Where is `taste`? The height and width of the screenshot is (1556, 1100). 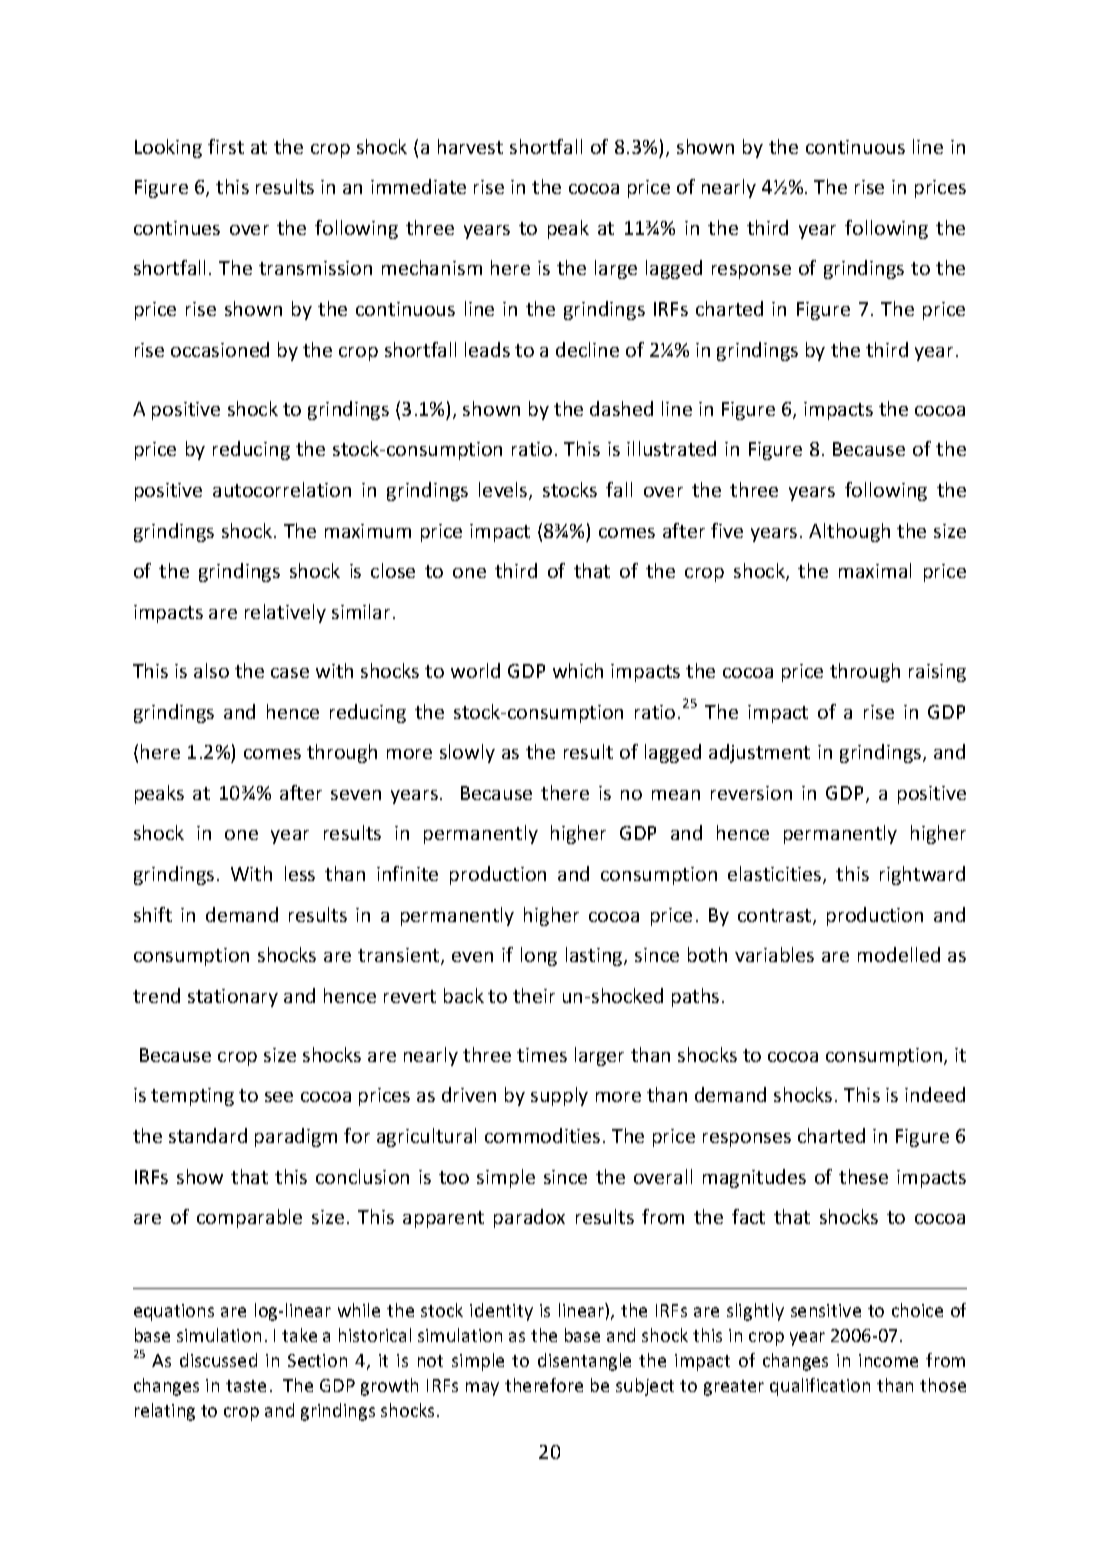
taste is located at coordinates (246, 1386).
